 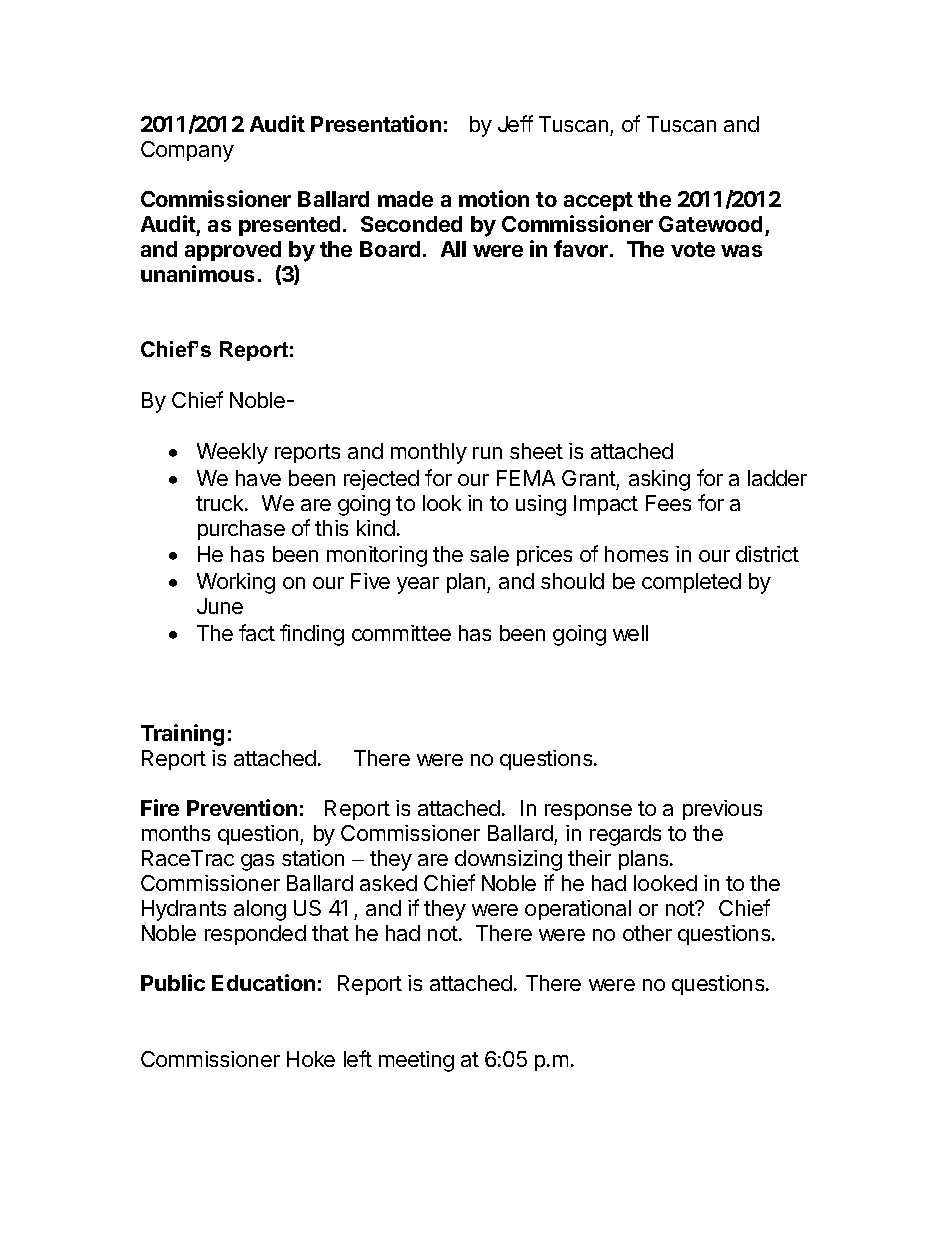 What do you see at coordinates (187, 151) in the page?
I see `Company` at bounding box center [187, 151].
